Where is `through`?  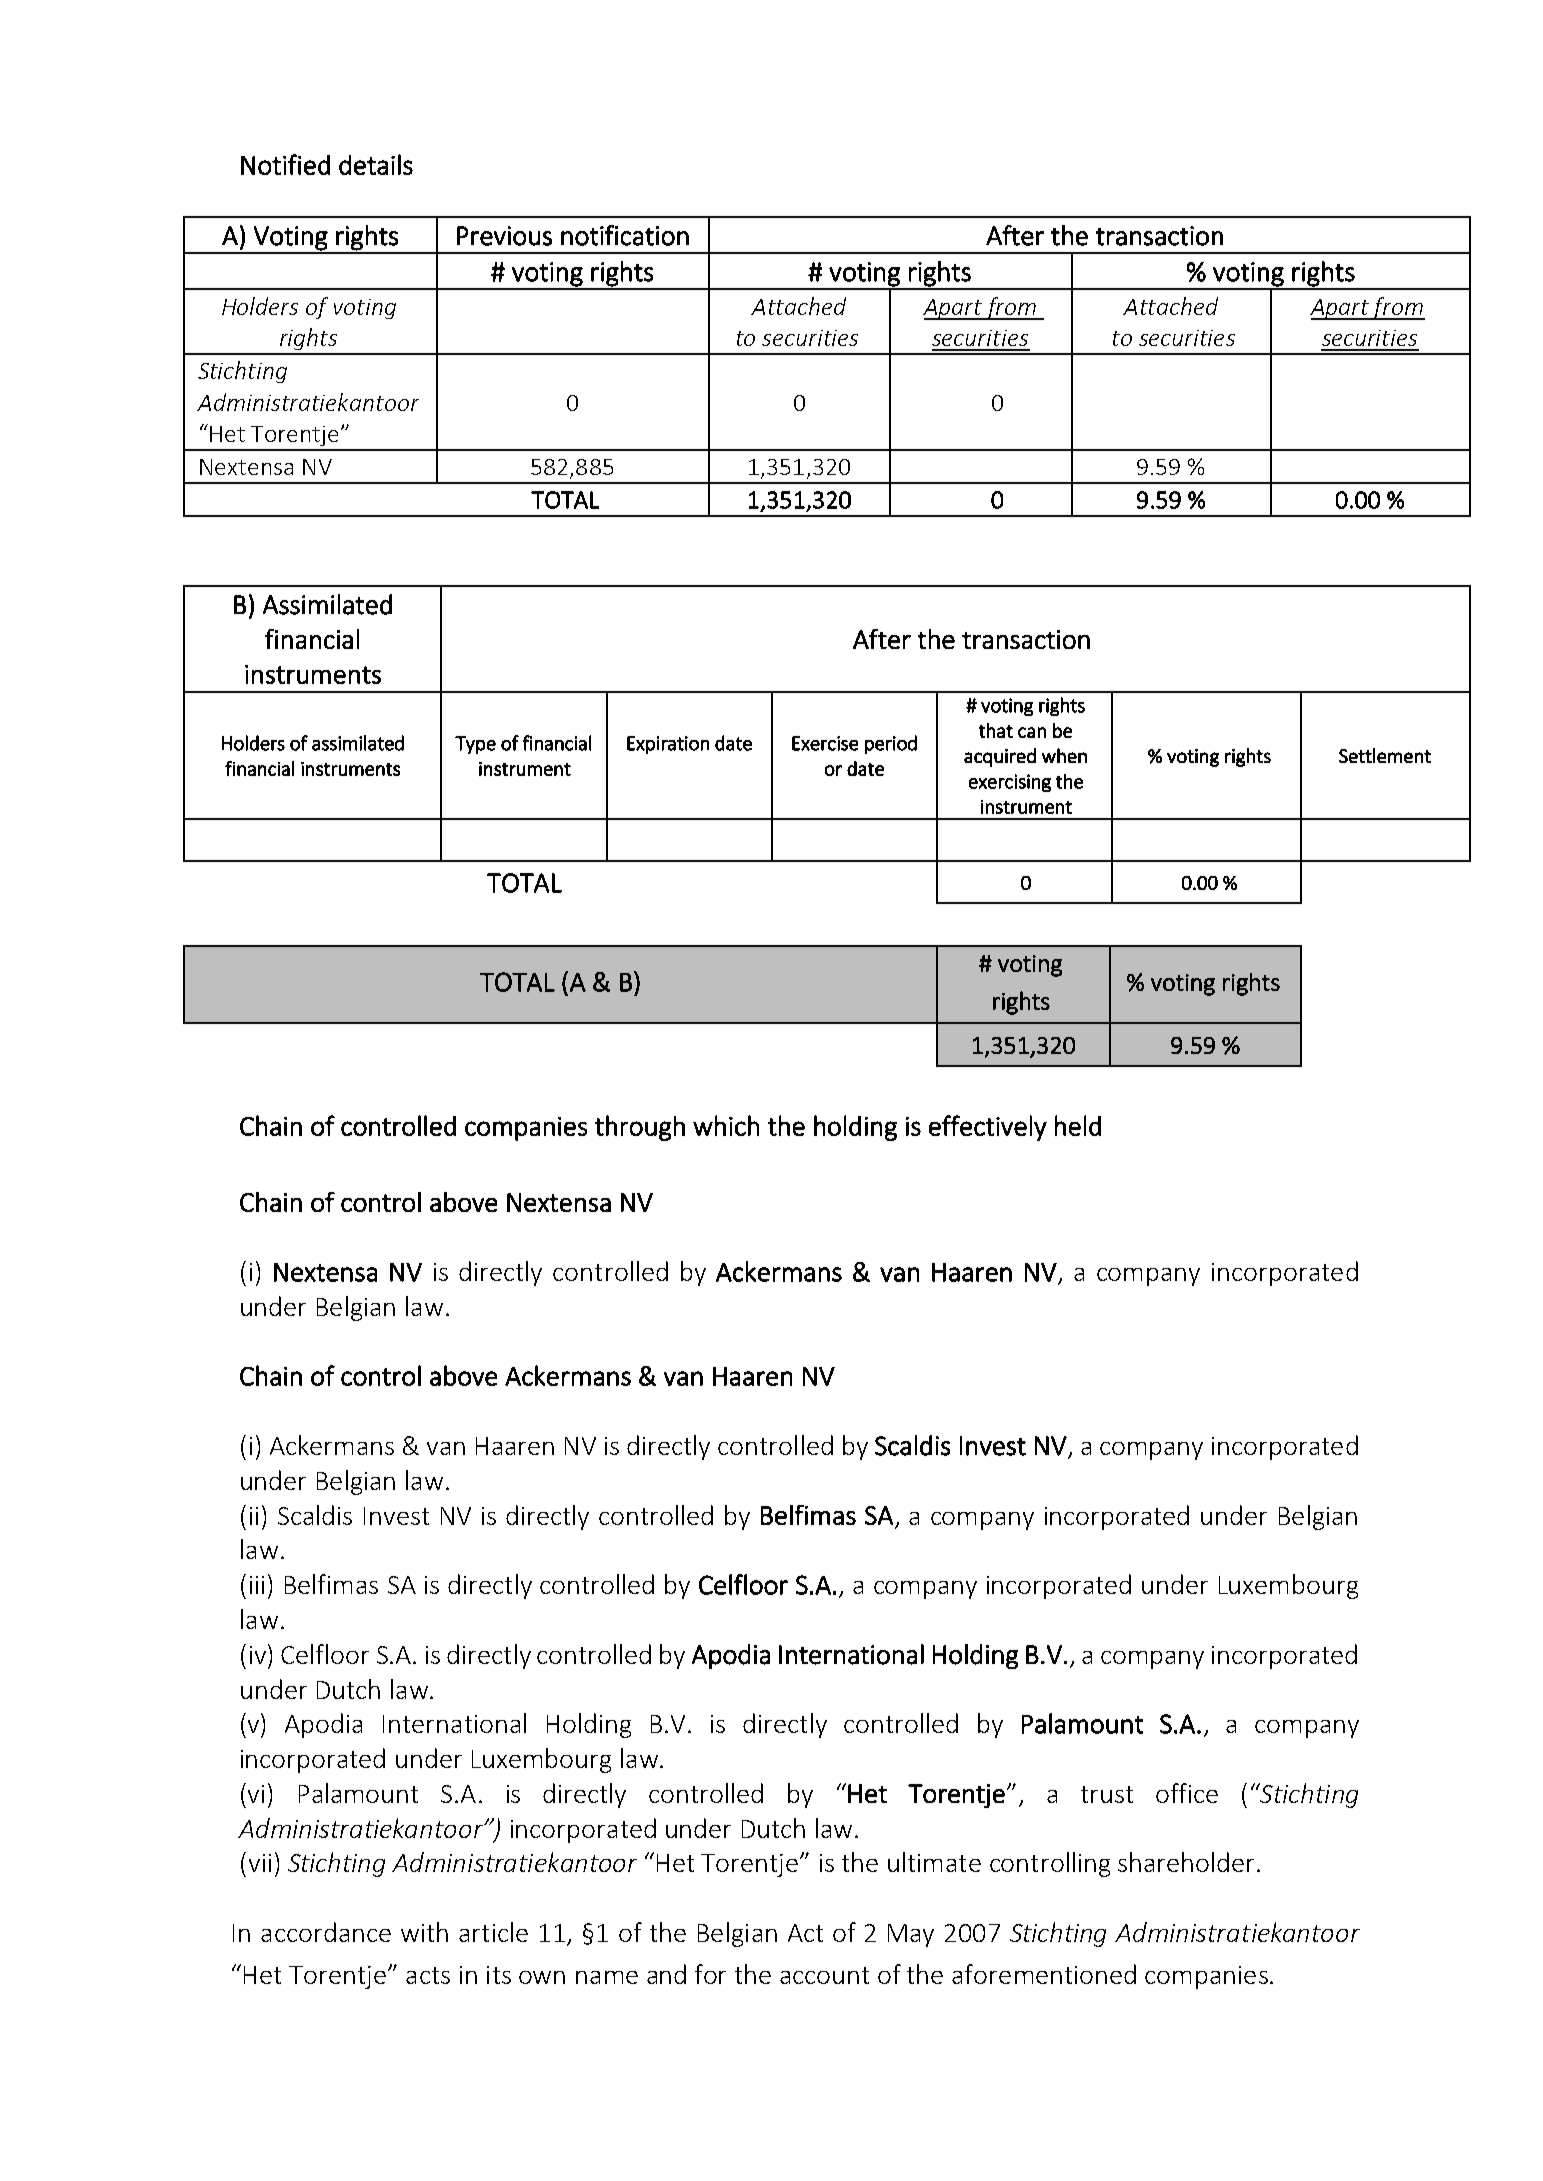
through is located at coordinates (640, 1128).
